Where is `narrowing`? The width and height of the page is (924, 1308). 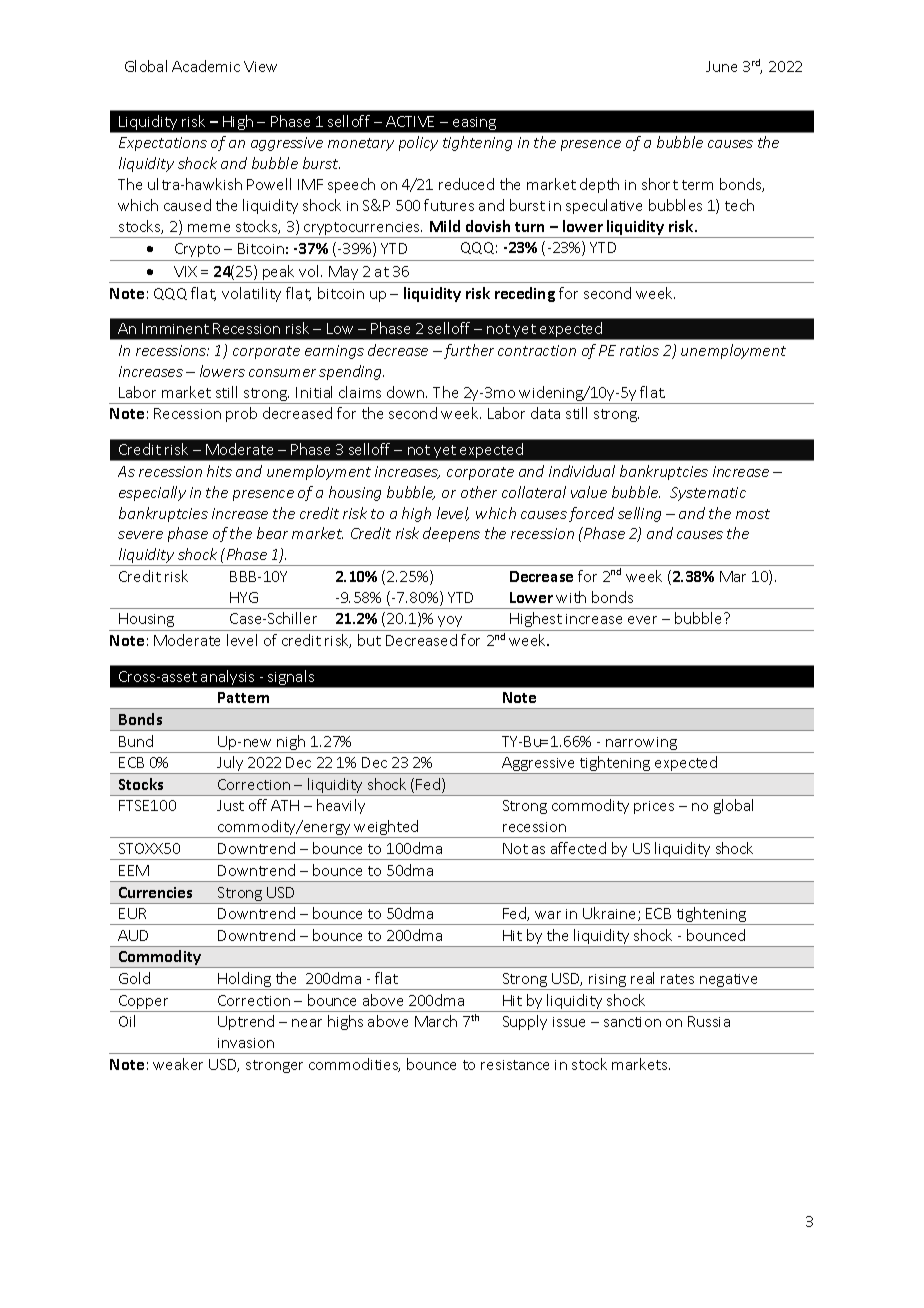 narrowing is located at coordinates (642, 745).
